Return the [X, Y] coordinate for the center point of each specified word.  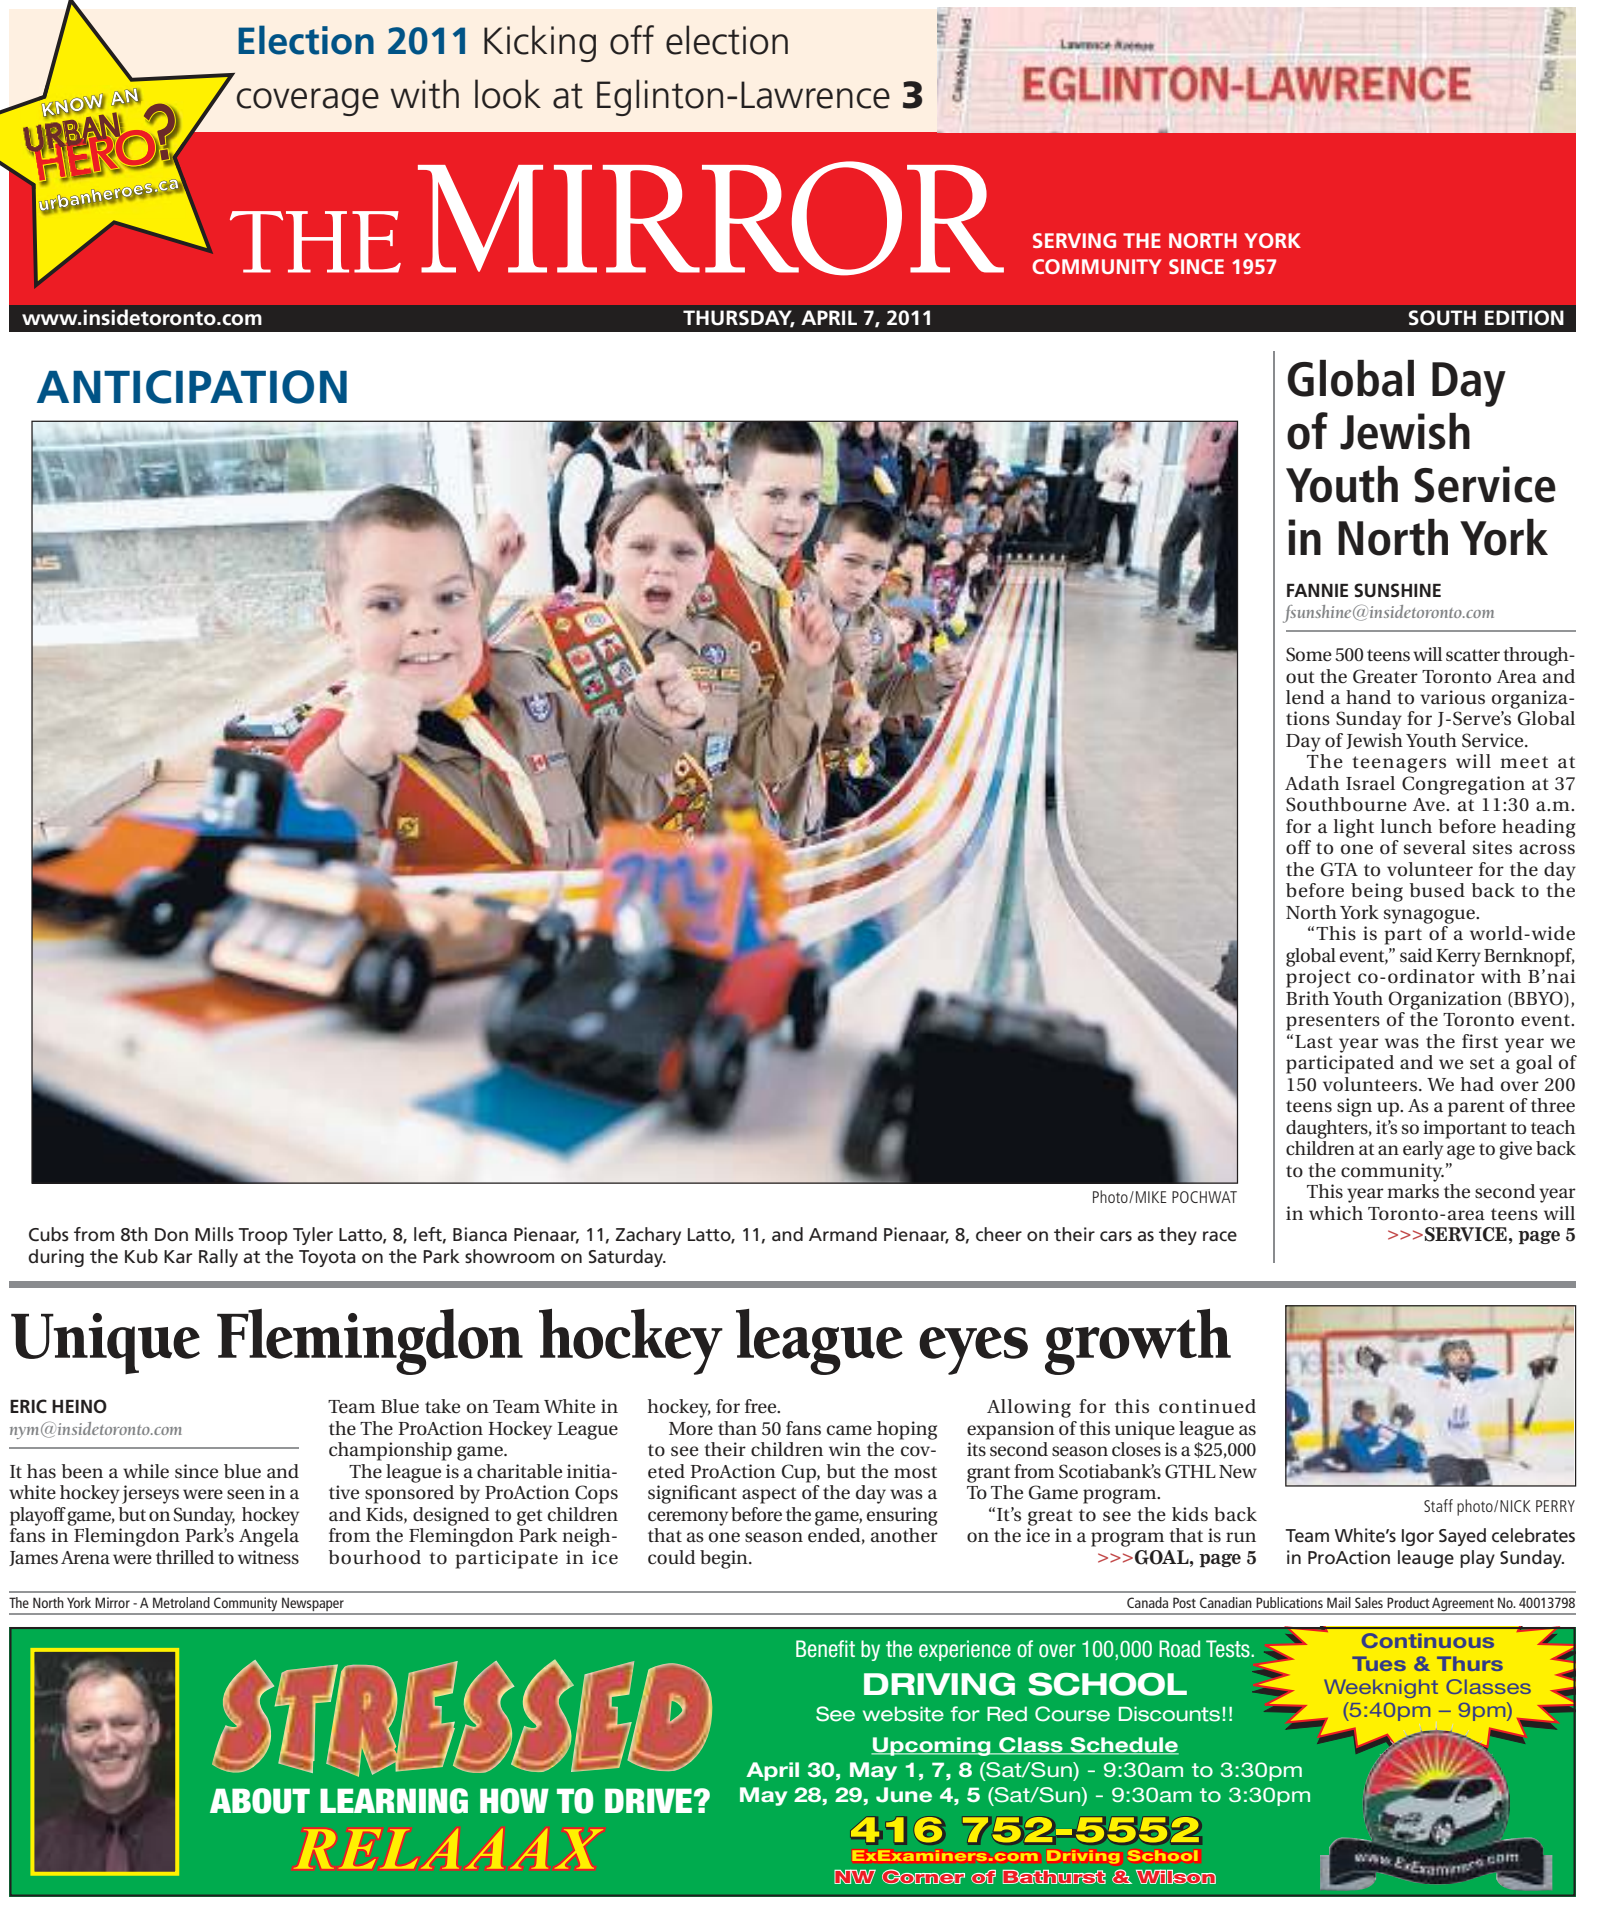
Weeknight [1381, 1688]
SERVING [1074, 240]
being [1377, 892]
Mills [214, 1234]
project [1318, 978]
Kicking [540, 43]
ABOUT [260, 1801]
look [508, 94]
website [903, 1714]
